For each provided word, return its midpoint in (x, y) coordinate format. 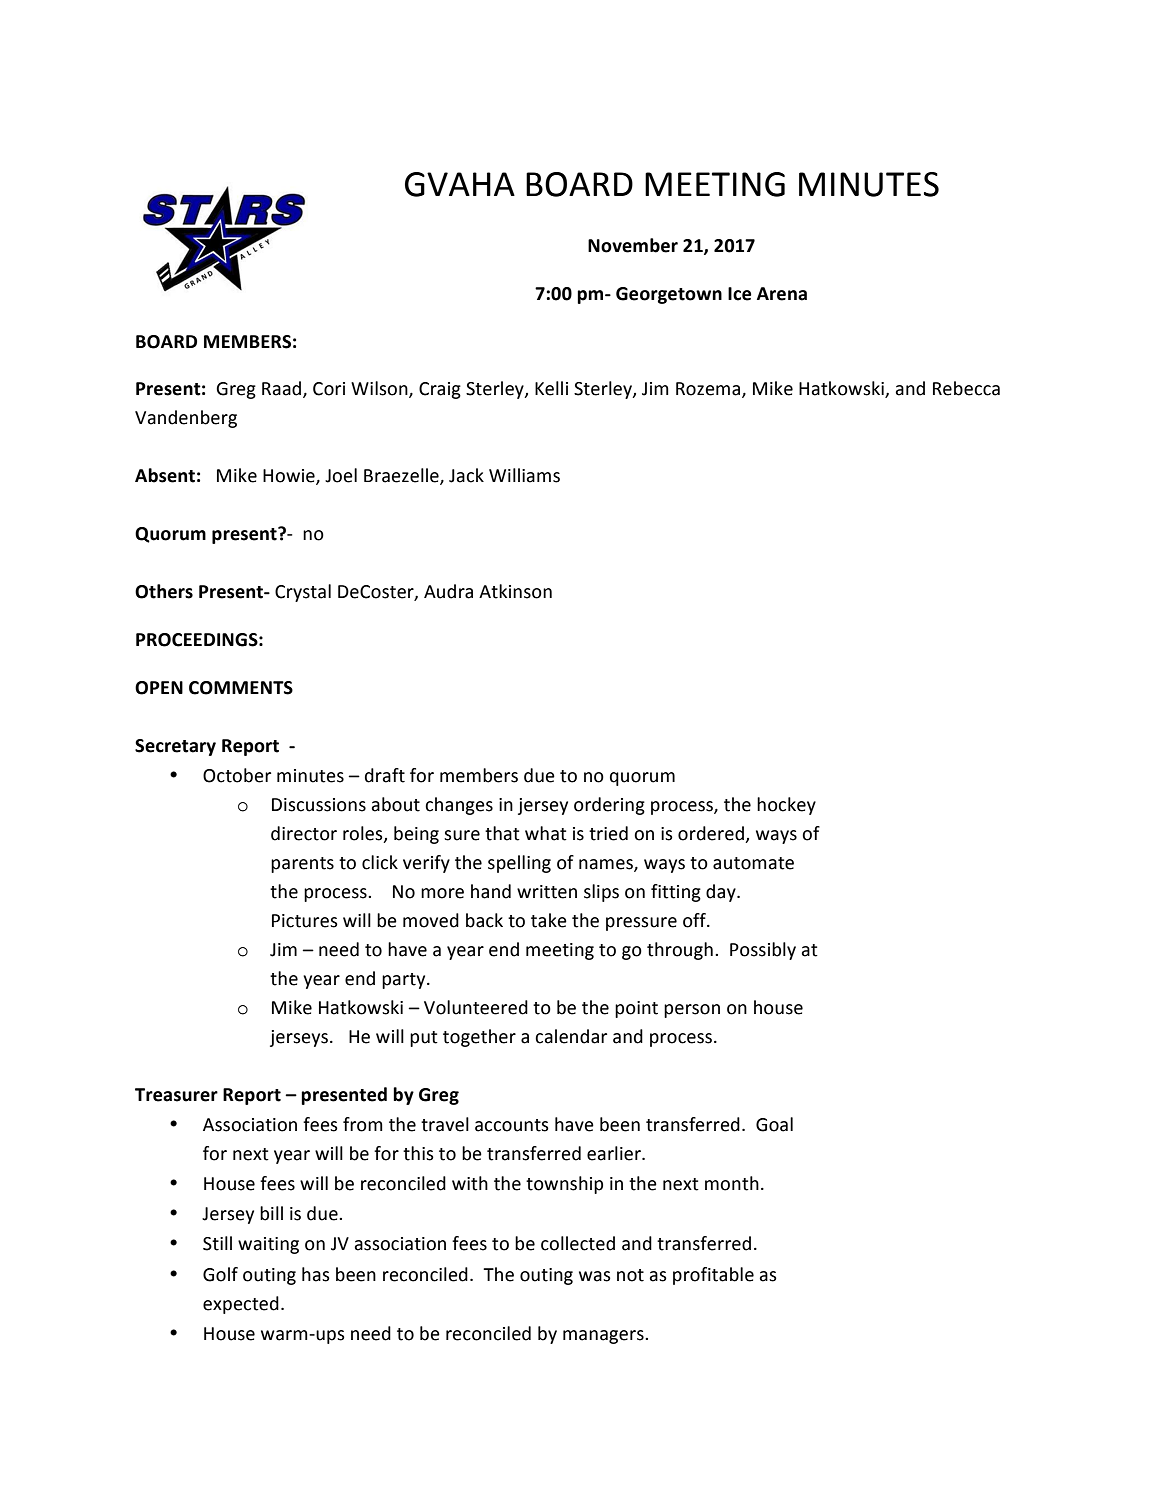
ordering (609, 806)
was (595, 1276)
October (237, 775)
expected (241, 1305)
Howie (290, 477)
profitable (713, 1276)
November (633, 245)
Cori (329, 389)
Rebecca (966, 388)
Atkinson (515, 591)
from (363, 1124)
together (479, 1038)
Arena (782, 294)
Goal (774, 1124)
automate (753, 863)
